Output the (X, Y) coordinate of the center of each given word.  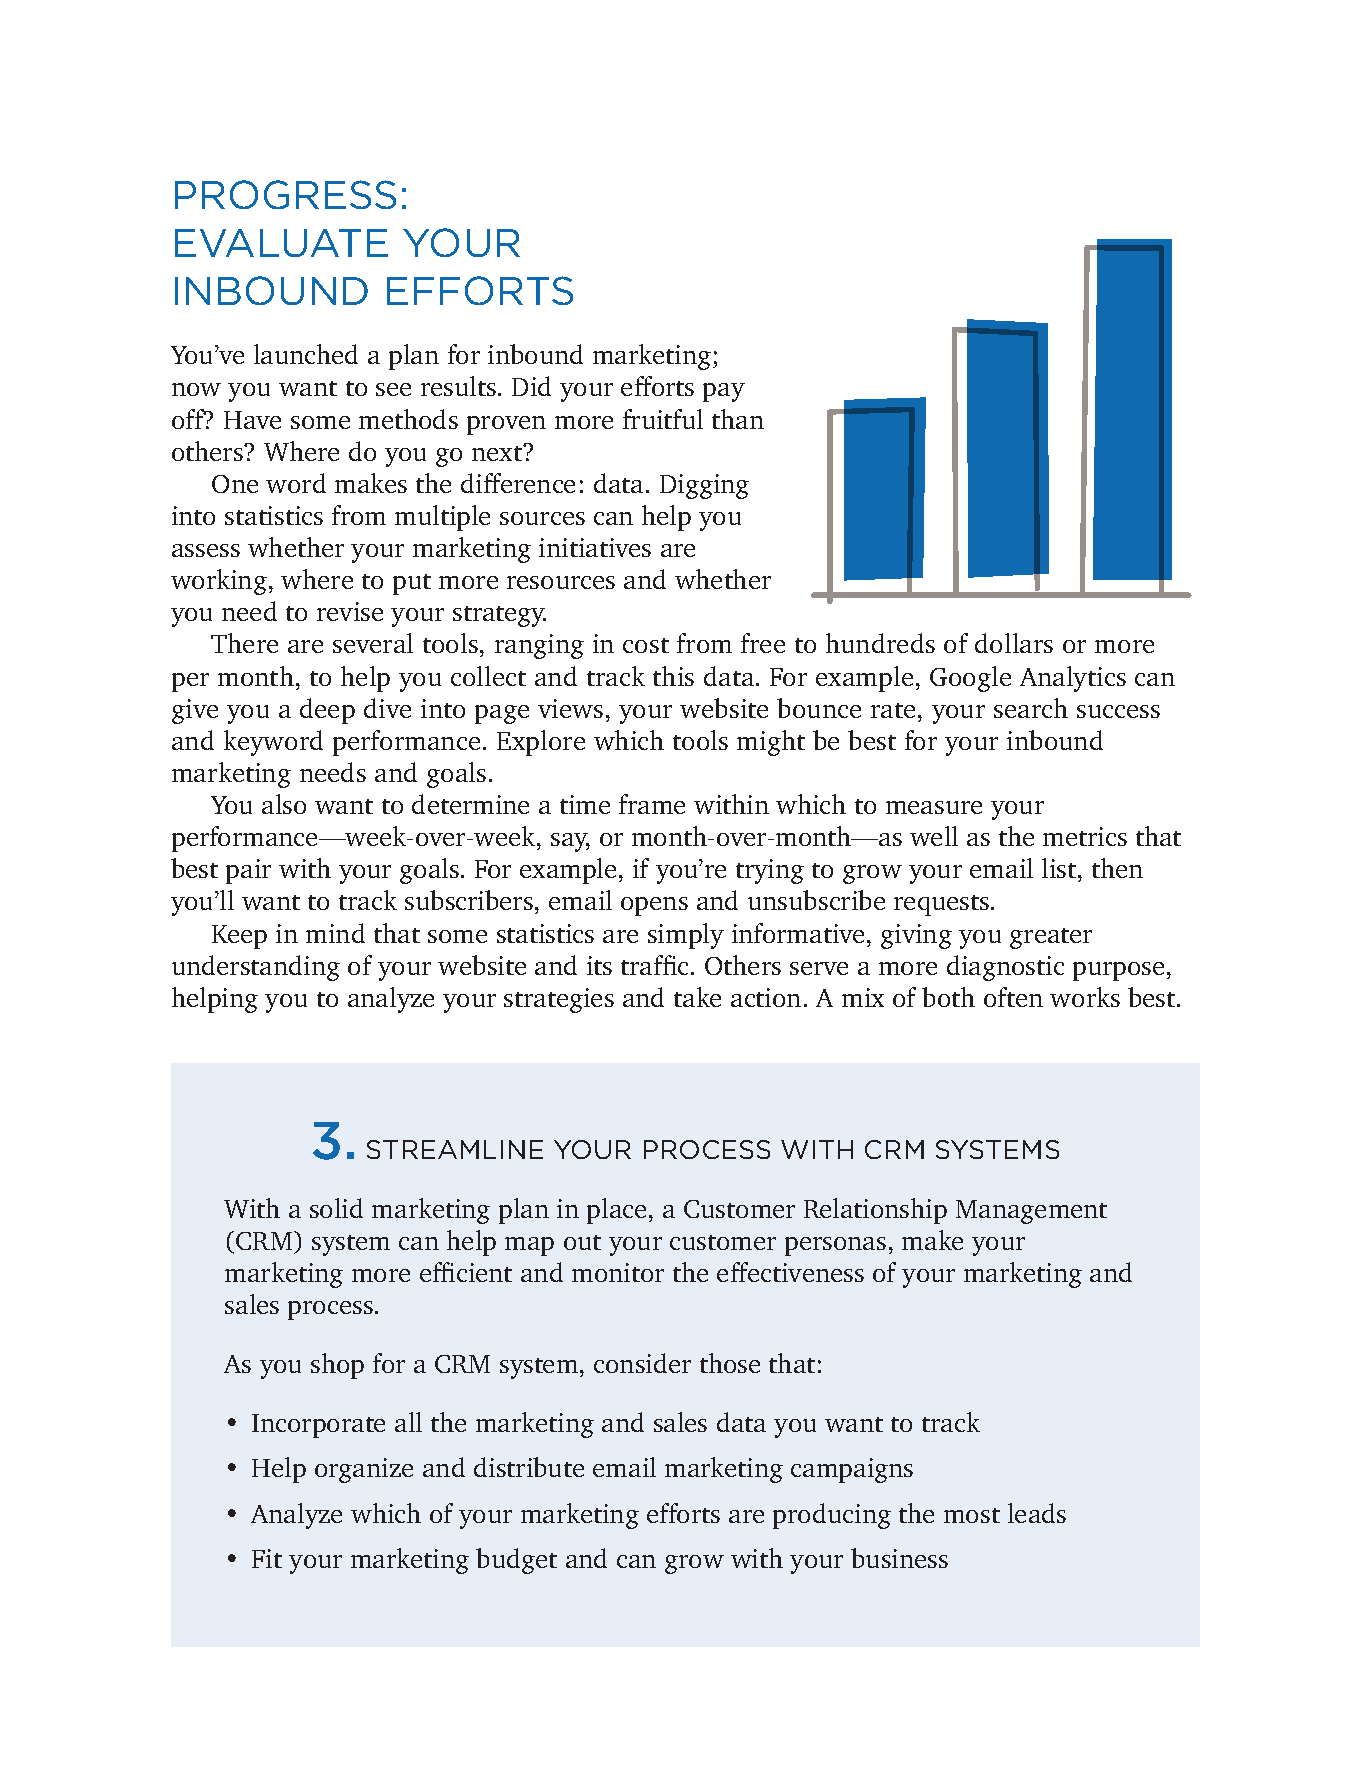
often (1013, 997)
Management (1031, 1212)
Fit (267, 1558)
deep (327, 711)
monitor (618, 1272)
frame (652, 804)
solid (336, 1208)
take (697, 997)
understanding (256, 968)
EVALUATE (281, 243)
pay (724, 392)
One (235, 484)
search (1031, 708)
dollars (1014, 643)
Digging (704, 486)
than (738, 419)
